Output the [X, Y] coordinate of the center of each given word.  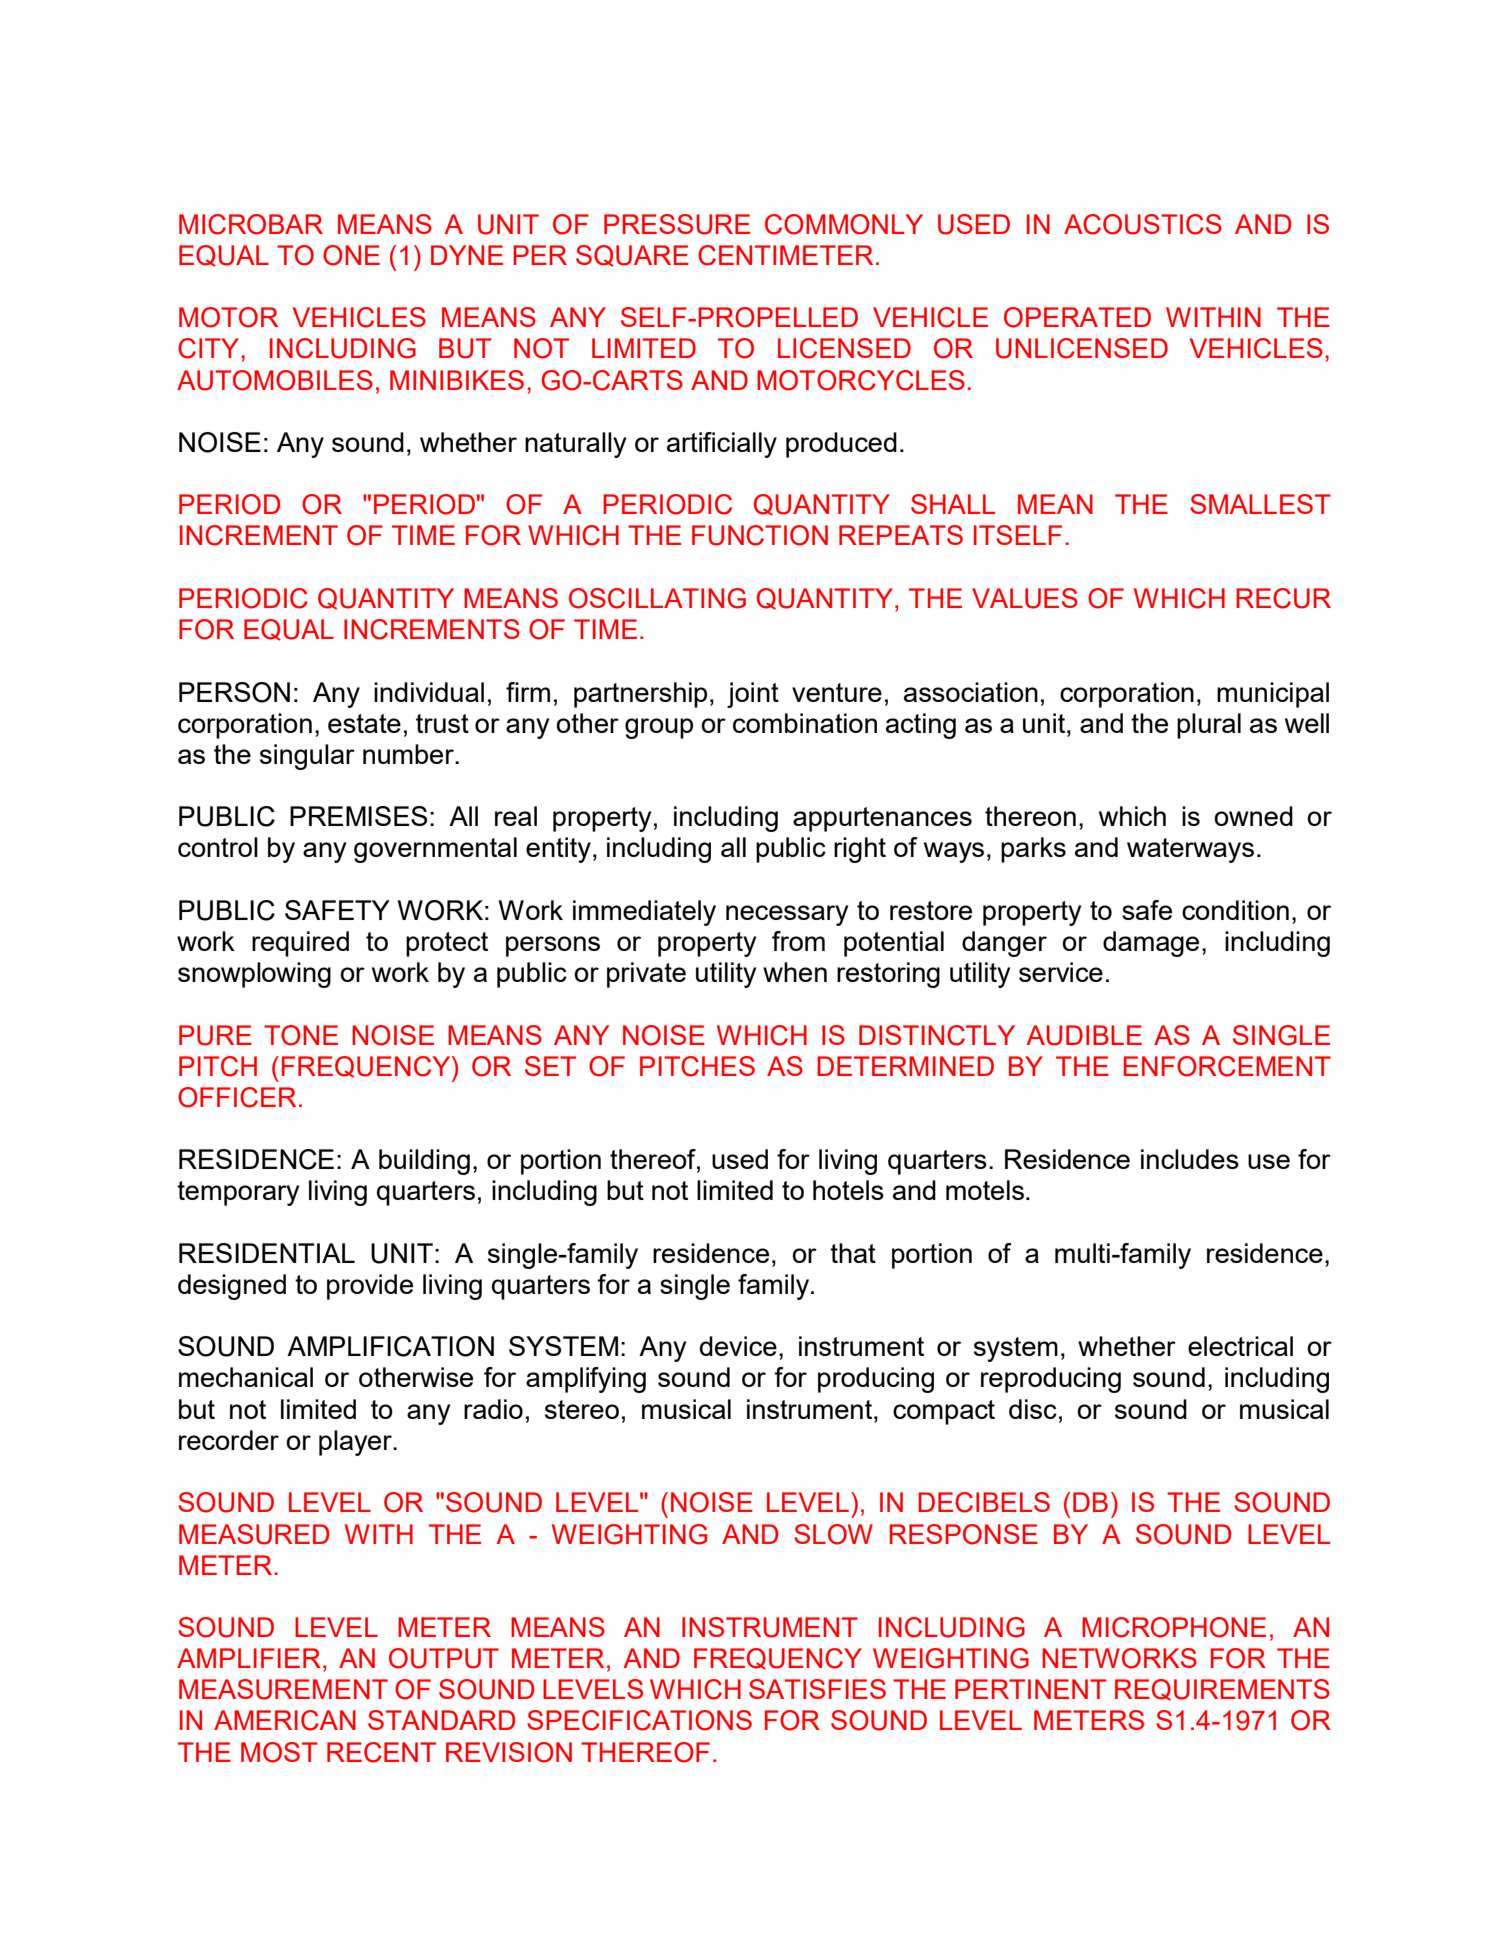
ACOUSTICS [1143, 224]
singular [307, 757]
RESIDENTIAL [267, 1253]
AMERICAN [285, 1720]
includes [1190, 1159]
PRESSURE [677, 224]
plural [1209, 726]
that [853, 1253]
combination [805, 723]
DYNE [467, 255]
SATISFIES [817, 1689]
